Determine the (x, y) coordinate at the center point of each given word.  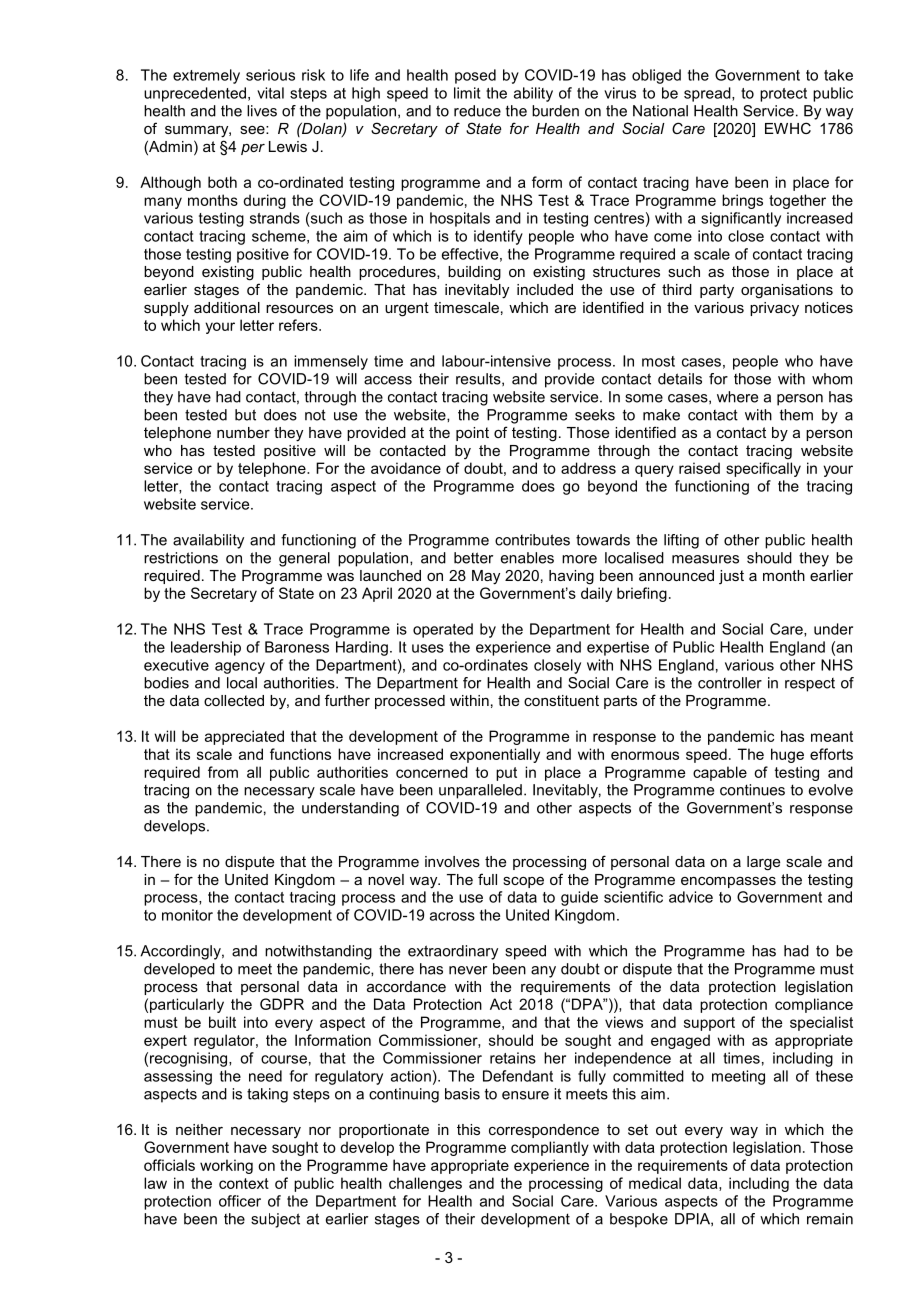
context (244, 1183)
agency (240, 668)
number (243, 432)
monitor (187, 915)
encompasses (728, 882)
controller (730, 683)
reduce (477, 111)
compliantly (550, 1148)
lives (262, 111)
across (452, 916)
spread (708, 94)
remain (830, 1219)
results (479, 379)
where (737, 397)
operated (443, 630)
